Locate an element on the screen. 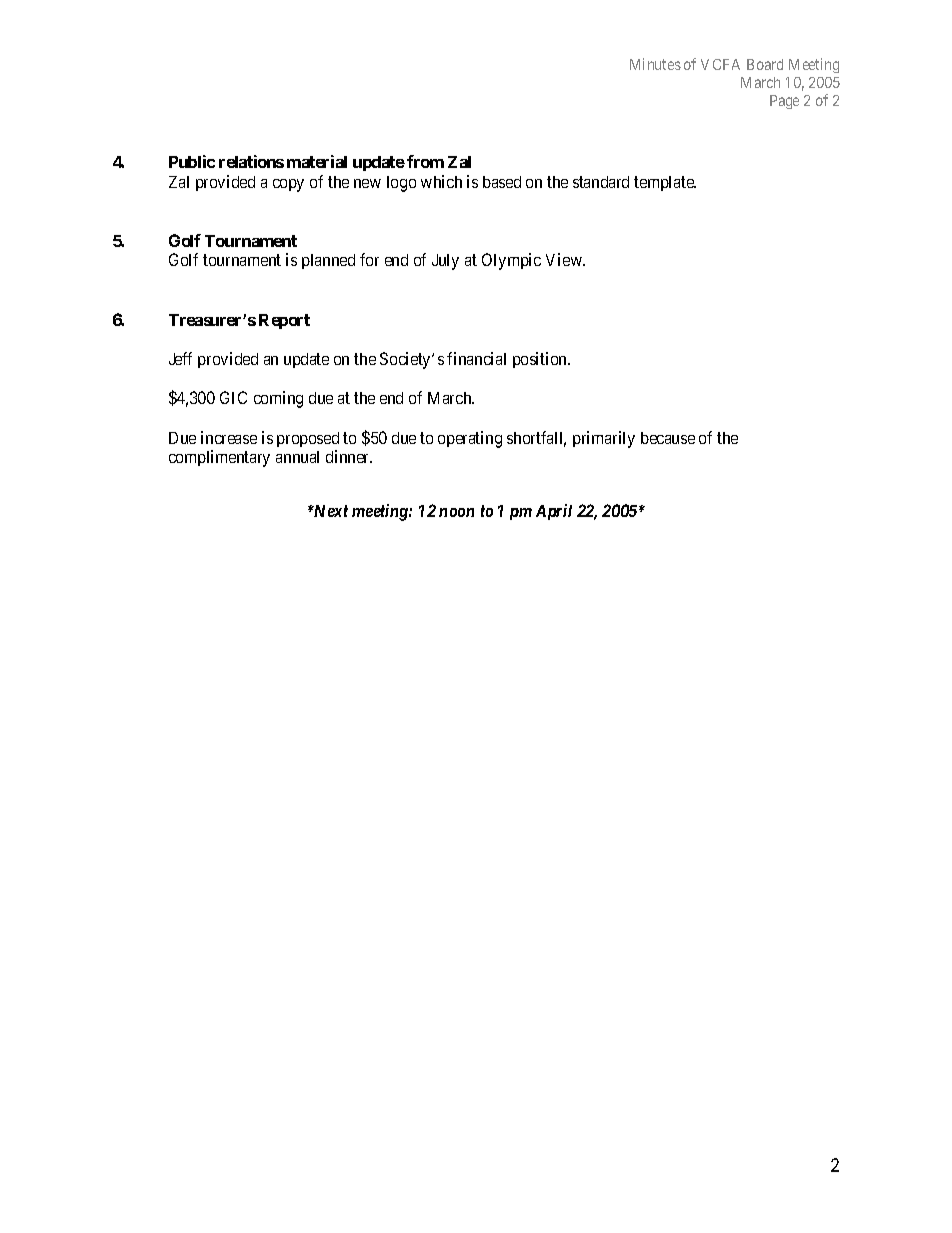 Image resolution: width=952 pixels, height=1233 pixels. Board is located at coordinates (765, 64).
